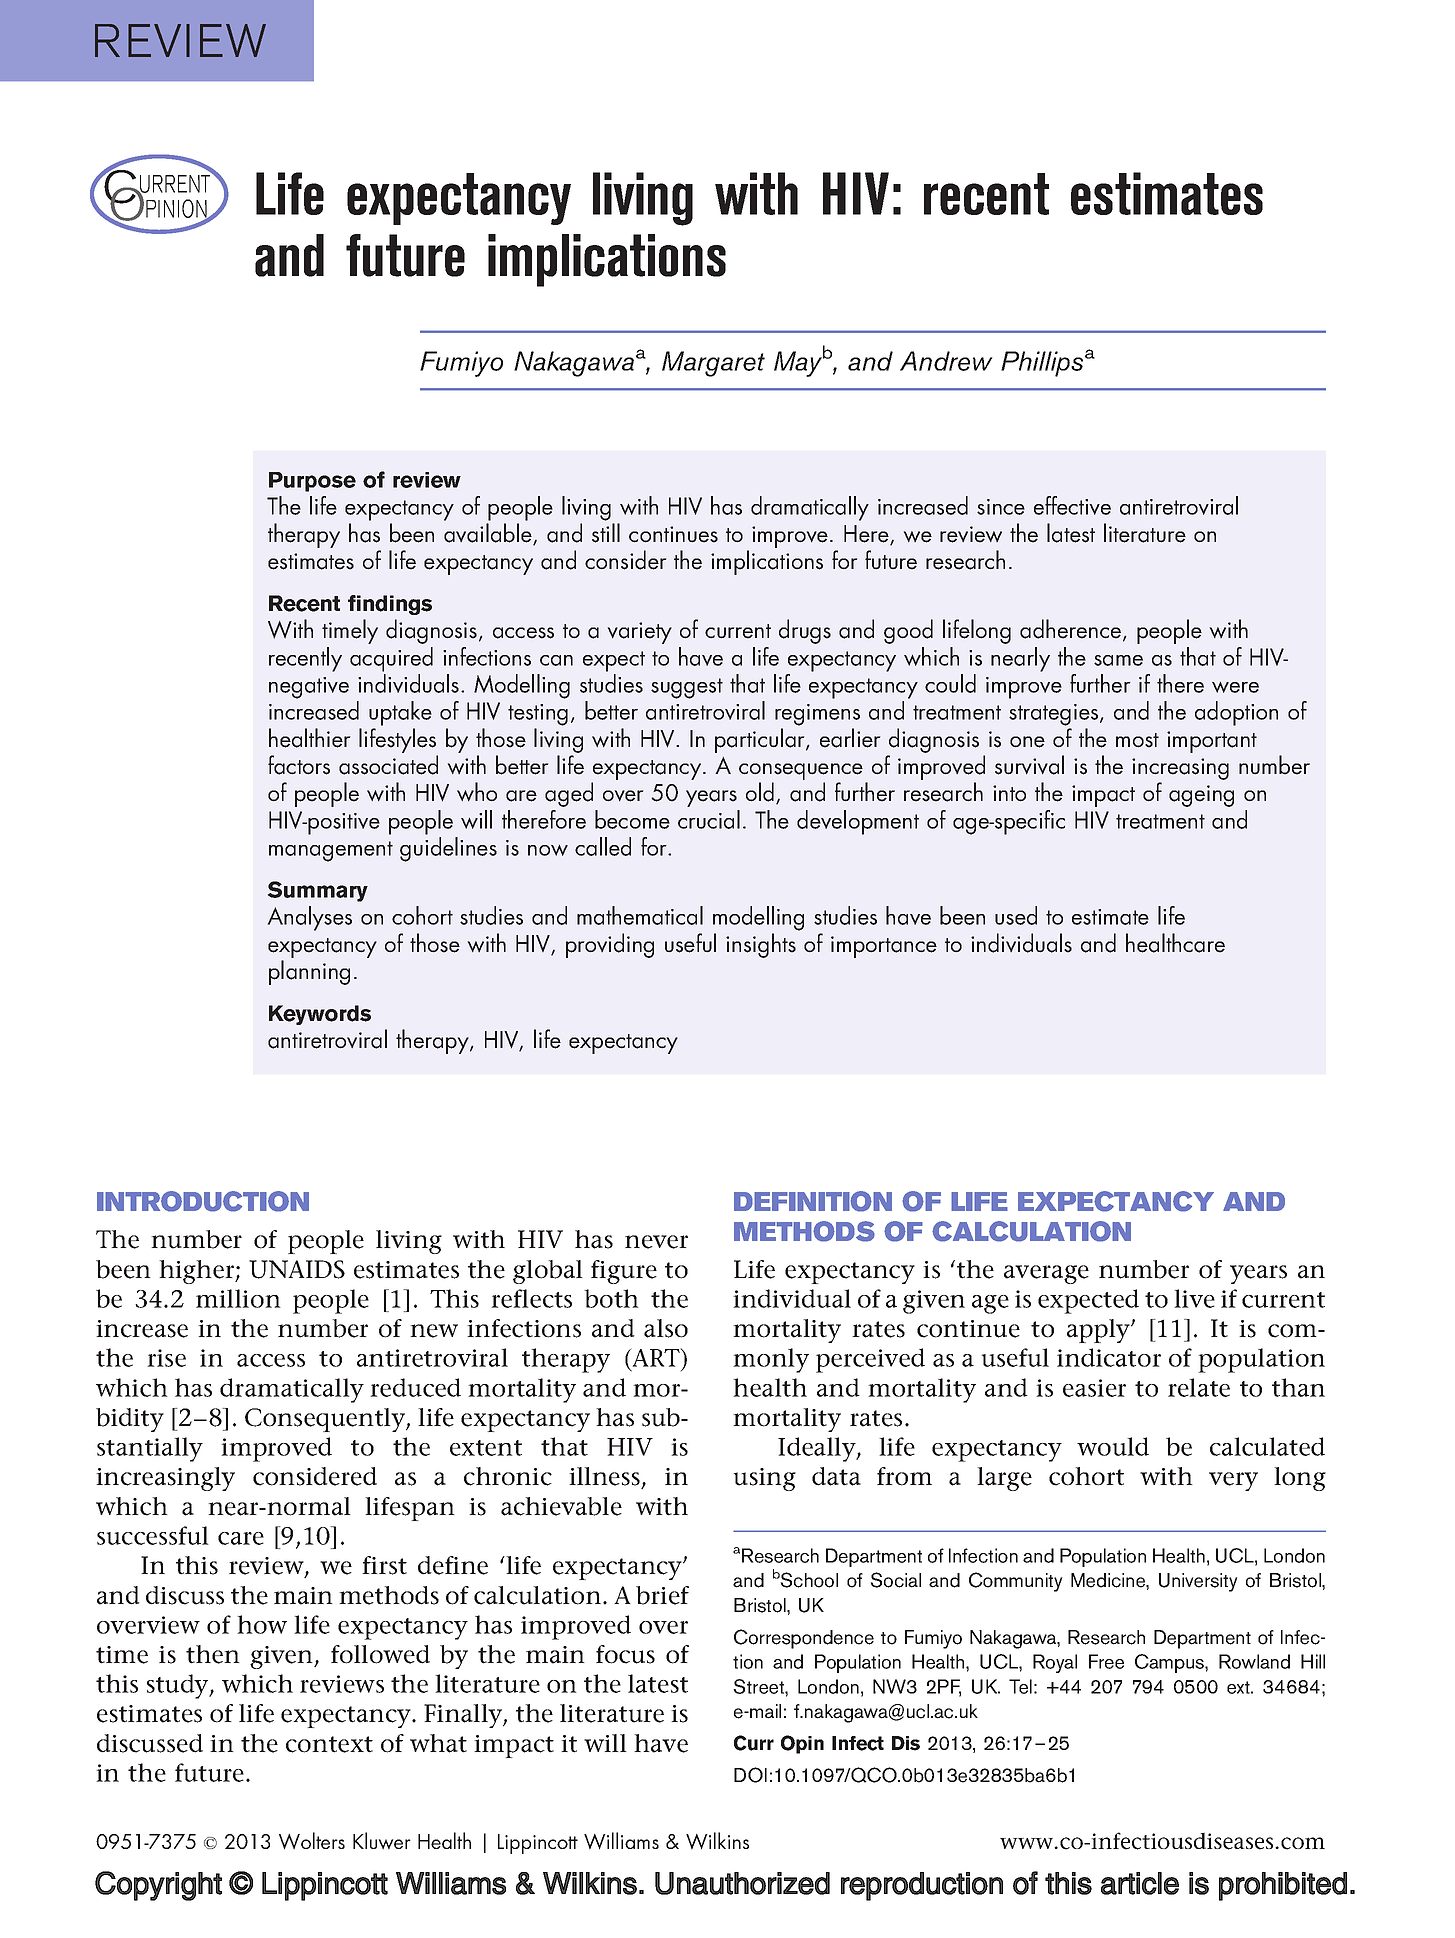  I want to click on ageing, so click(1201, 796).
